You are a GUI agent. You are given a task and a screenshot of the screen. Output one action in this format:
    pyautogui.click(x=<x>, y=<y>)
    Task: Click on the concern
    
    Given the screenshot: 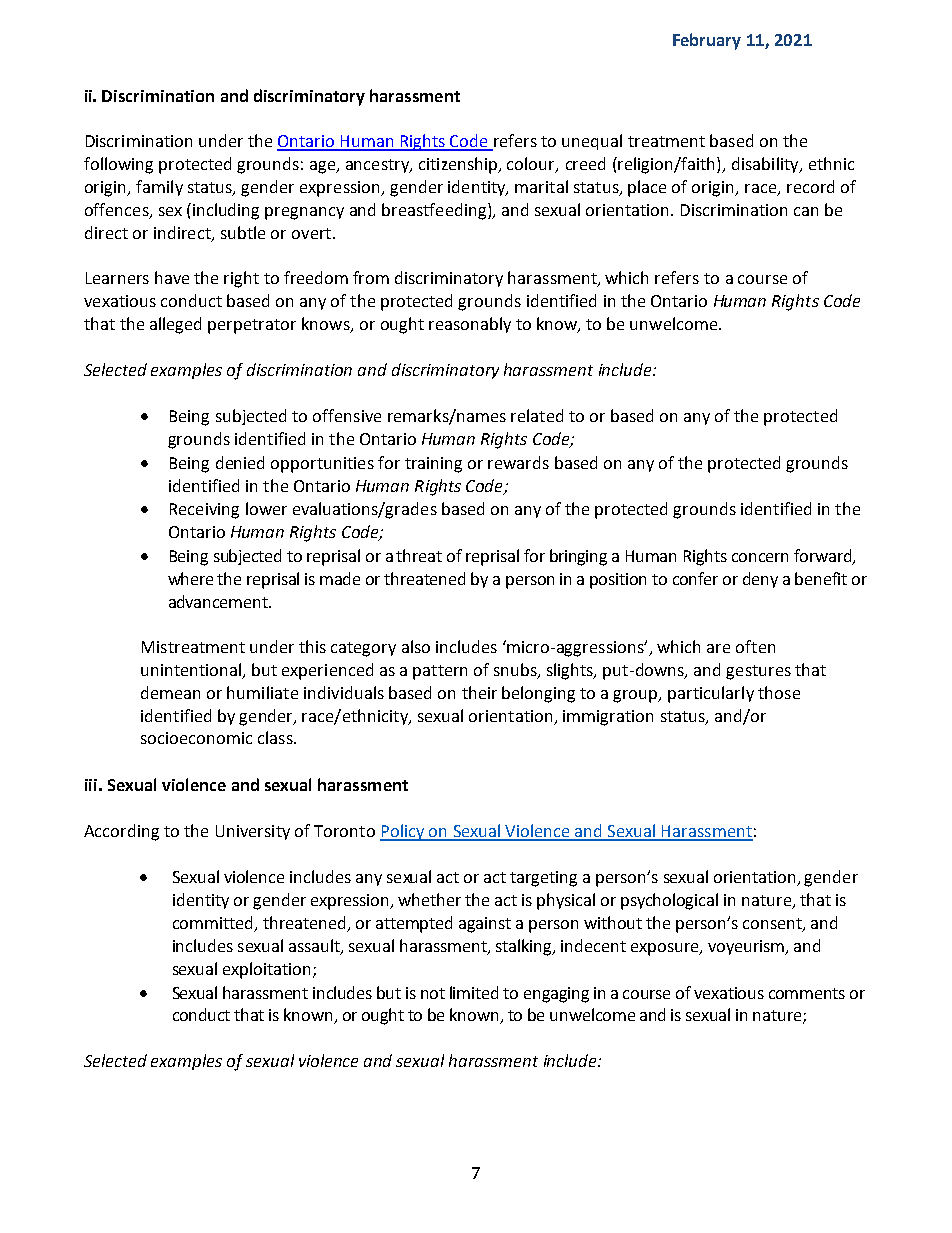 What is the action you would take?
    pyautogui.click(x=760, y=557)
